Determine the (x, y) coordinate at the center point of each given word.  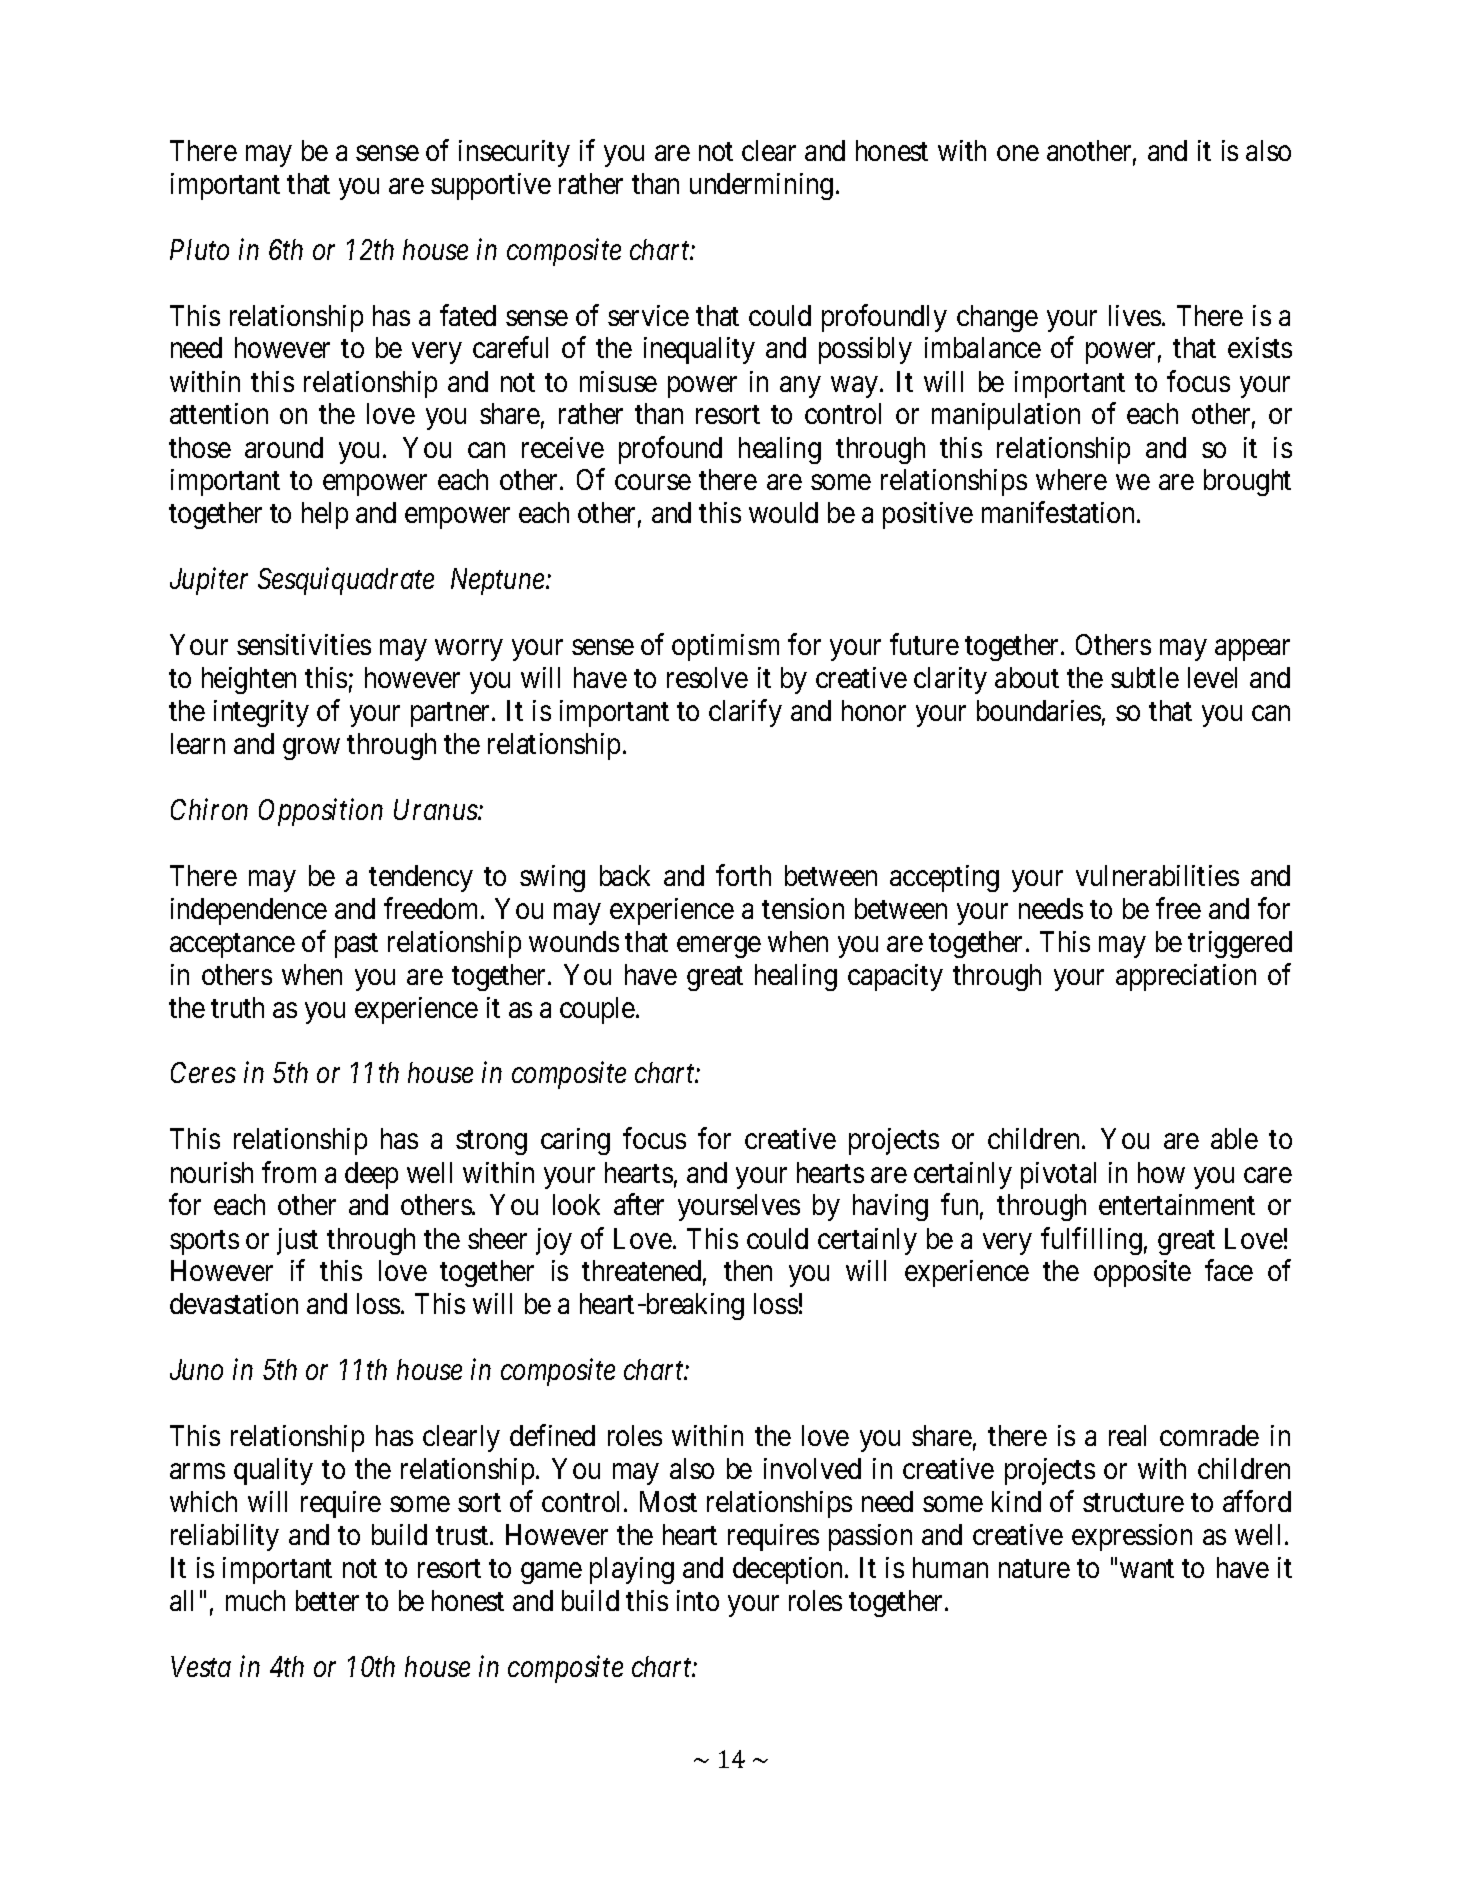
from (289, 1172)
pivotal (1058, 1175)
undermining (761, 186)
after (639, 1204)
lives (1135, 315)
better (327, 1600)
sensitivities (304, 644)
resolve (707, 677)
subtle (1145, 677)
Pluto (199, 249)
